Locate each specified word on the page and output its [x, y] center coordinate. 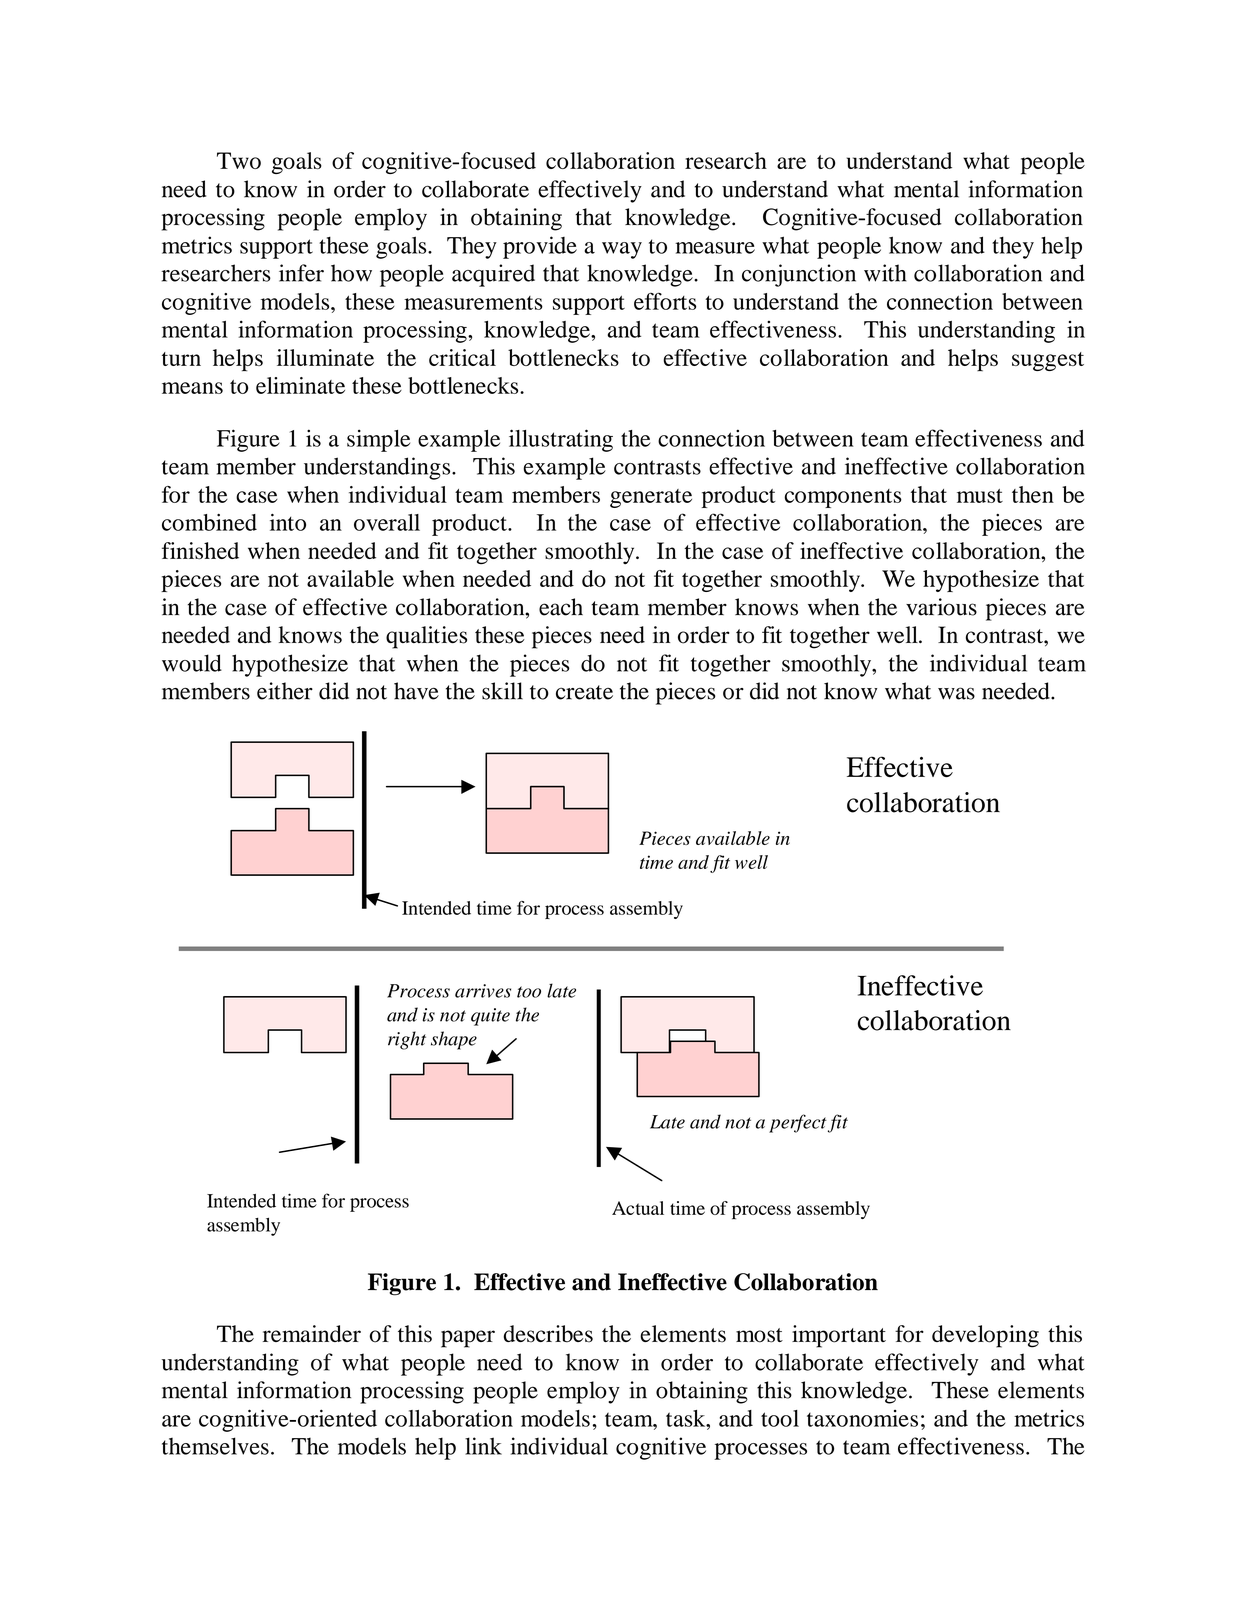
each [561, 607]
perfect [798, 1123]
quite [490, 1017]
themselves [215, 1446]
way [622, 250]
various [941, 607]
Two [239, 160]
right [407, 1040]
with [885, 273]
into [288, 522]
